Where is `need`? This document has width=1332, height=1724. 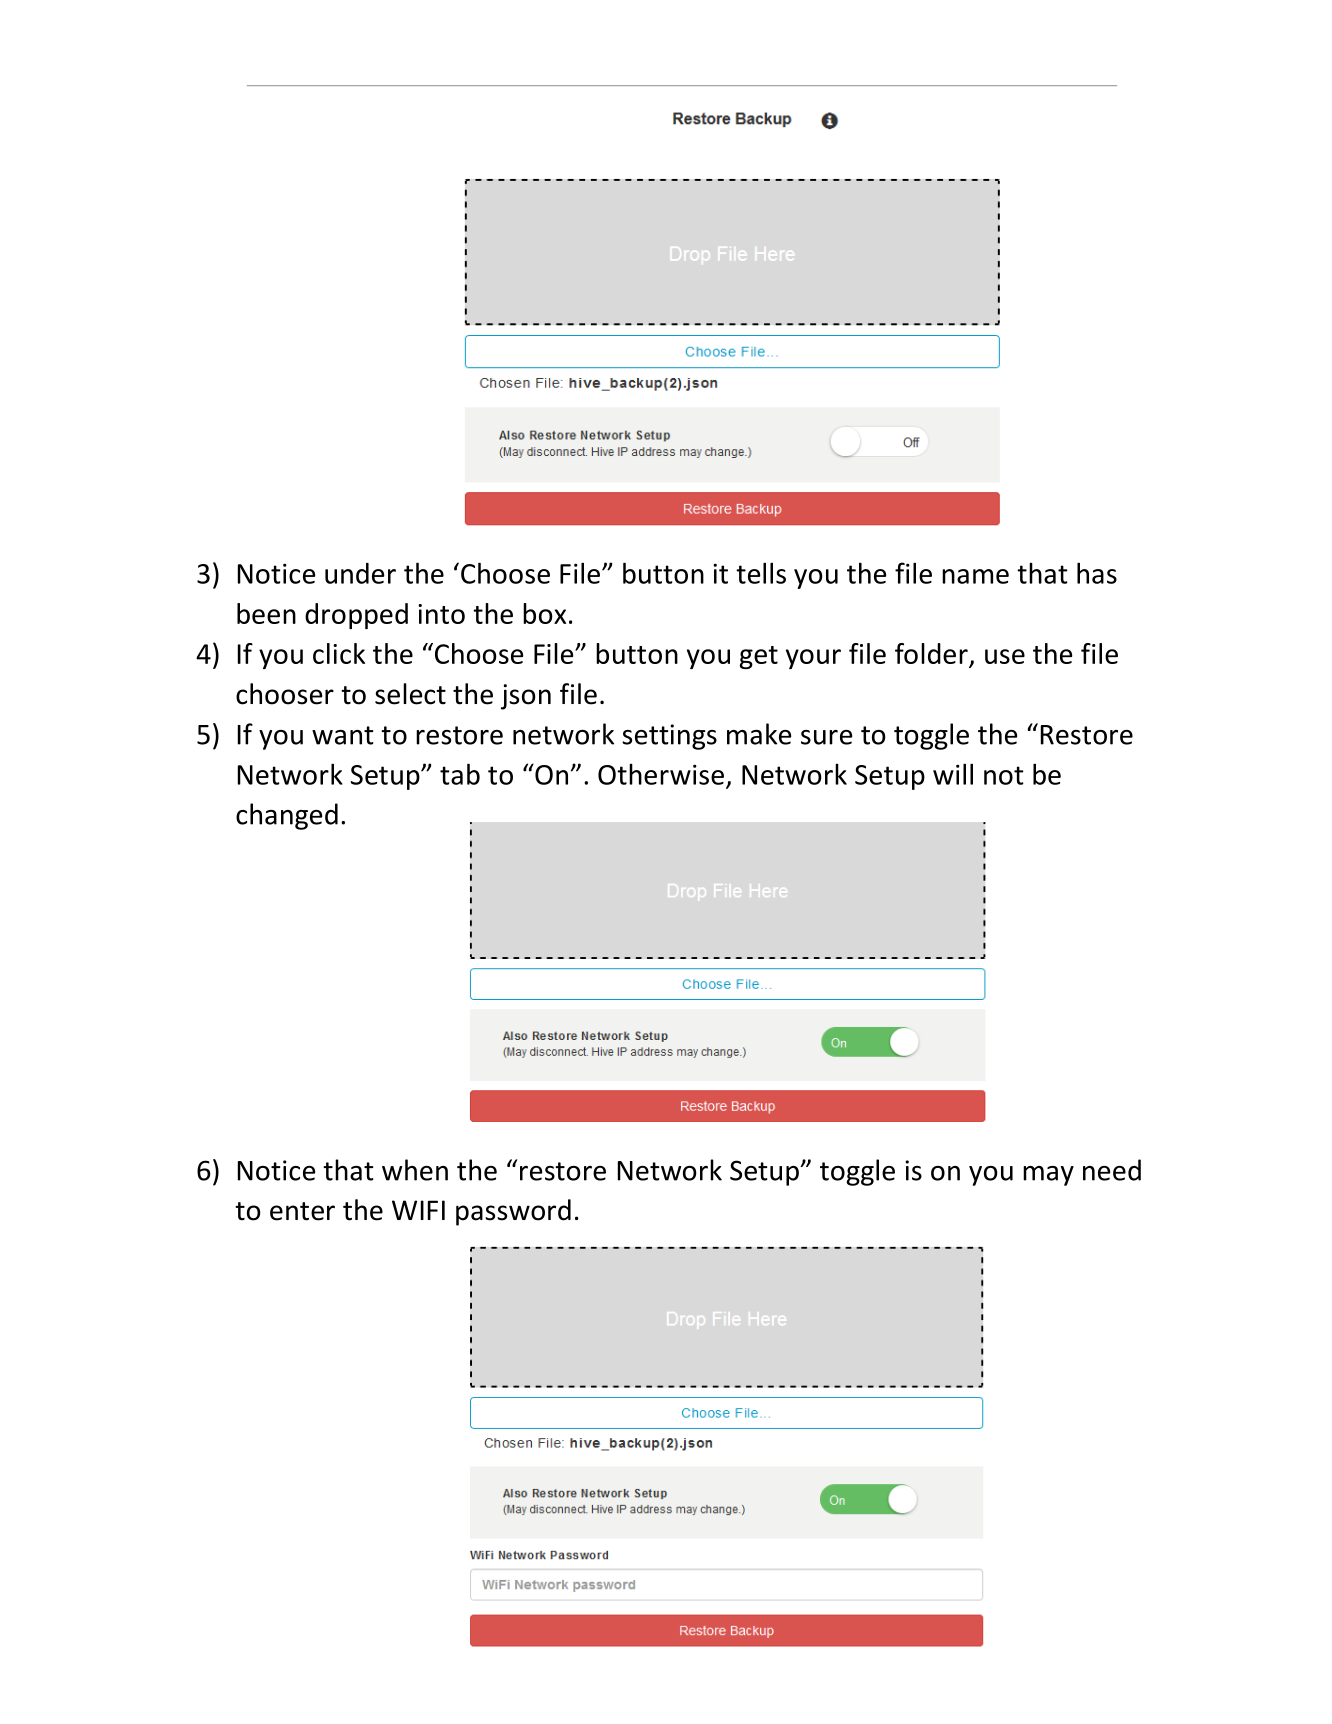
need is located at coordinates (1112, 1170).
